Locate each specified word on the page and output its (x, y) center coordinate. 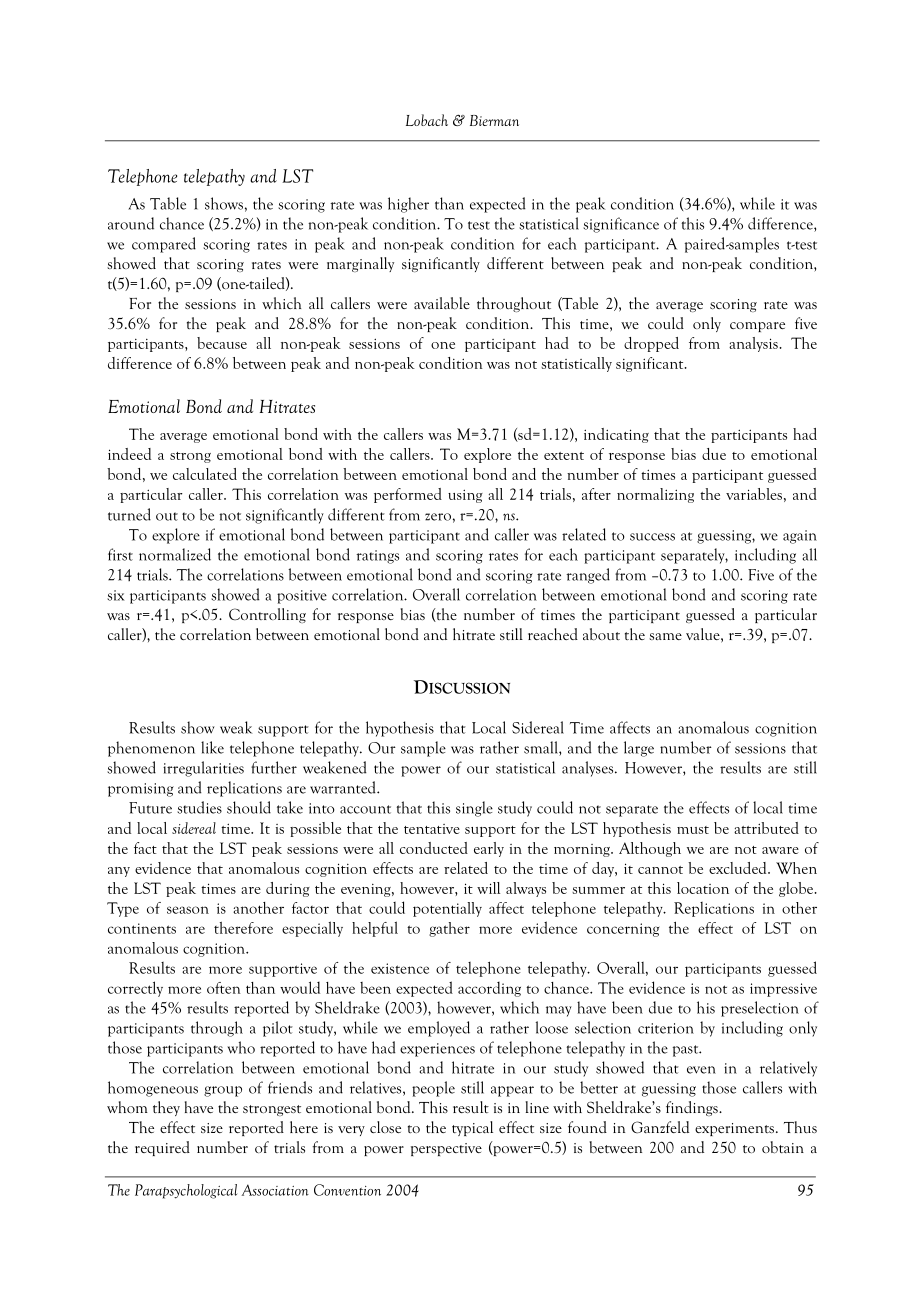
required (162, 1148)
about (601, 634)
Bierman (494, 120)
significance (621, 225)
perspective (446, 1149)
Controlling (267, 615)
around (131, 223)
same (665, 636)
